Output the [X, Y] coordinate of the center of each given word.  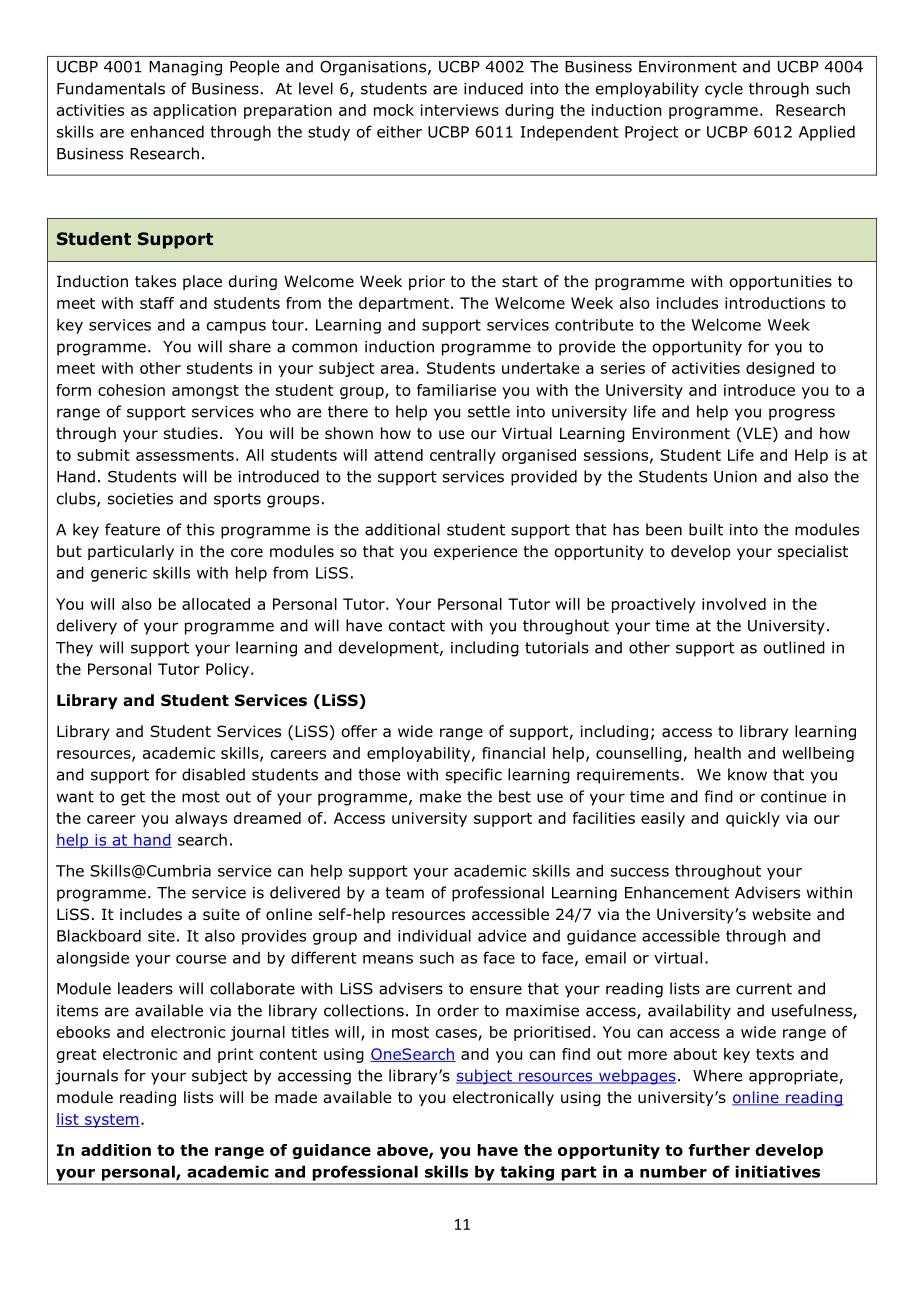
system [111, 1121]
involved [734, 604]
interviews [460, 110]
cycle [724, 90]
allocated [216, 604]
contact [417, 626]
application [194, 111]
